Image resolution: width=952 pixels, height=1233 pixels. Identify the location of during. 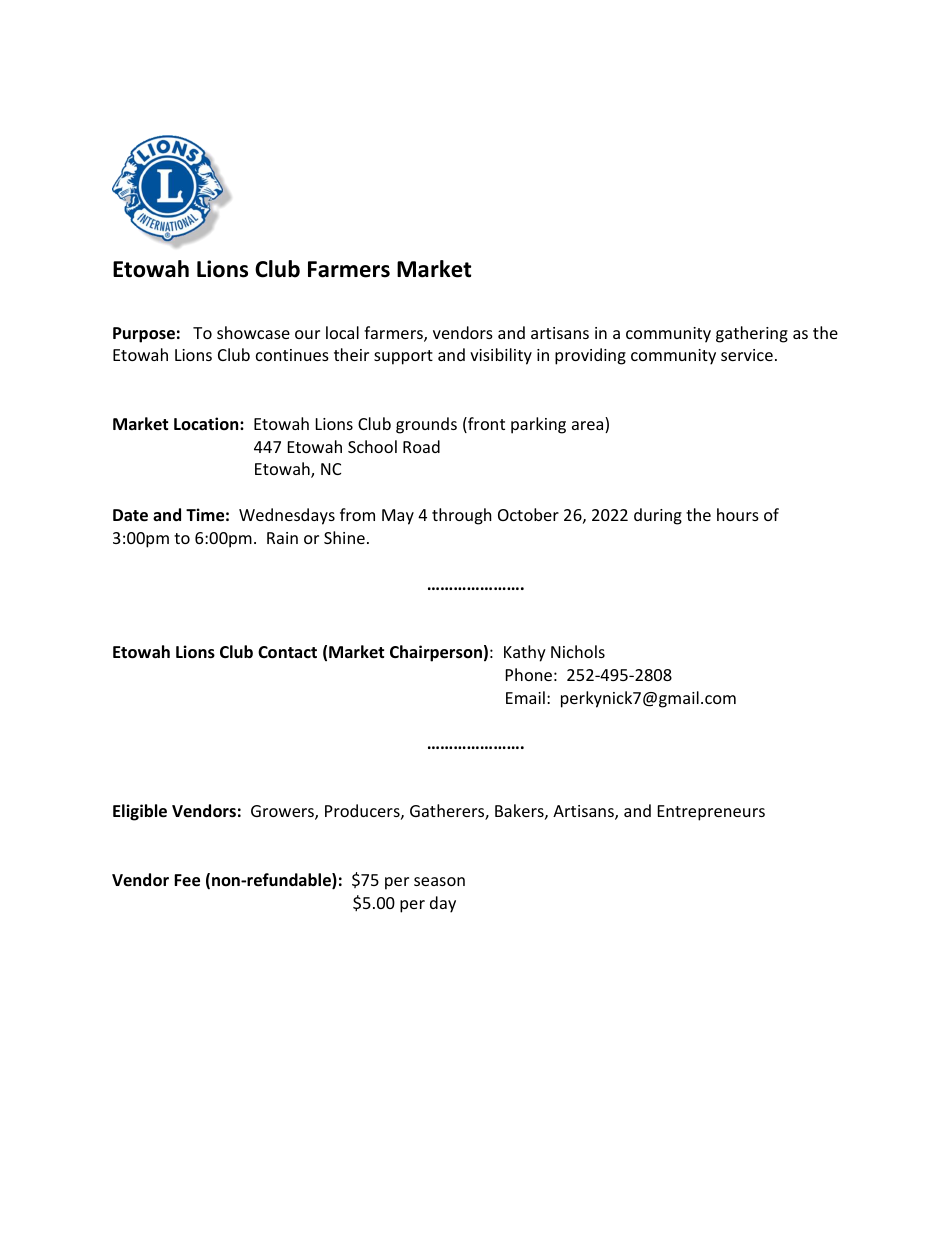
(658, 516).
